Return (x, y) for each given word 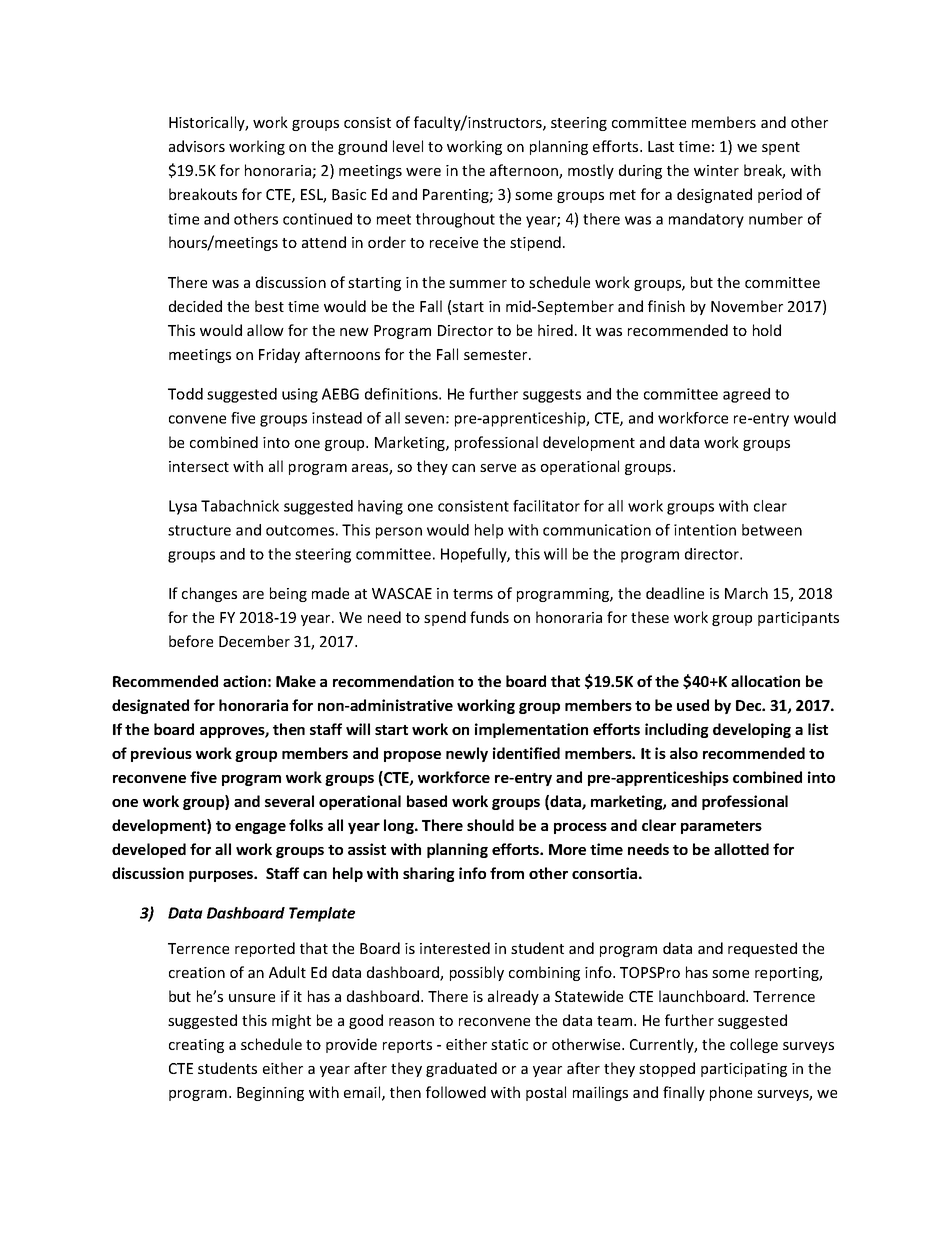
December (254, 641)
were (423, 172)
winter (716, 170)
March (746, 593)
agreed (746, 395)
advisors (197, 146)
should (490, 825)
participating (744, 1070)
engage (260, 828)
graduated (461, 1069)
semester (497, 355)
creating (196, 1046)
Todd (185, 394)
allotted (741, 849)
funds (489, 617)
